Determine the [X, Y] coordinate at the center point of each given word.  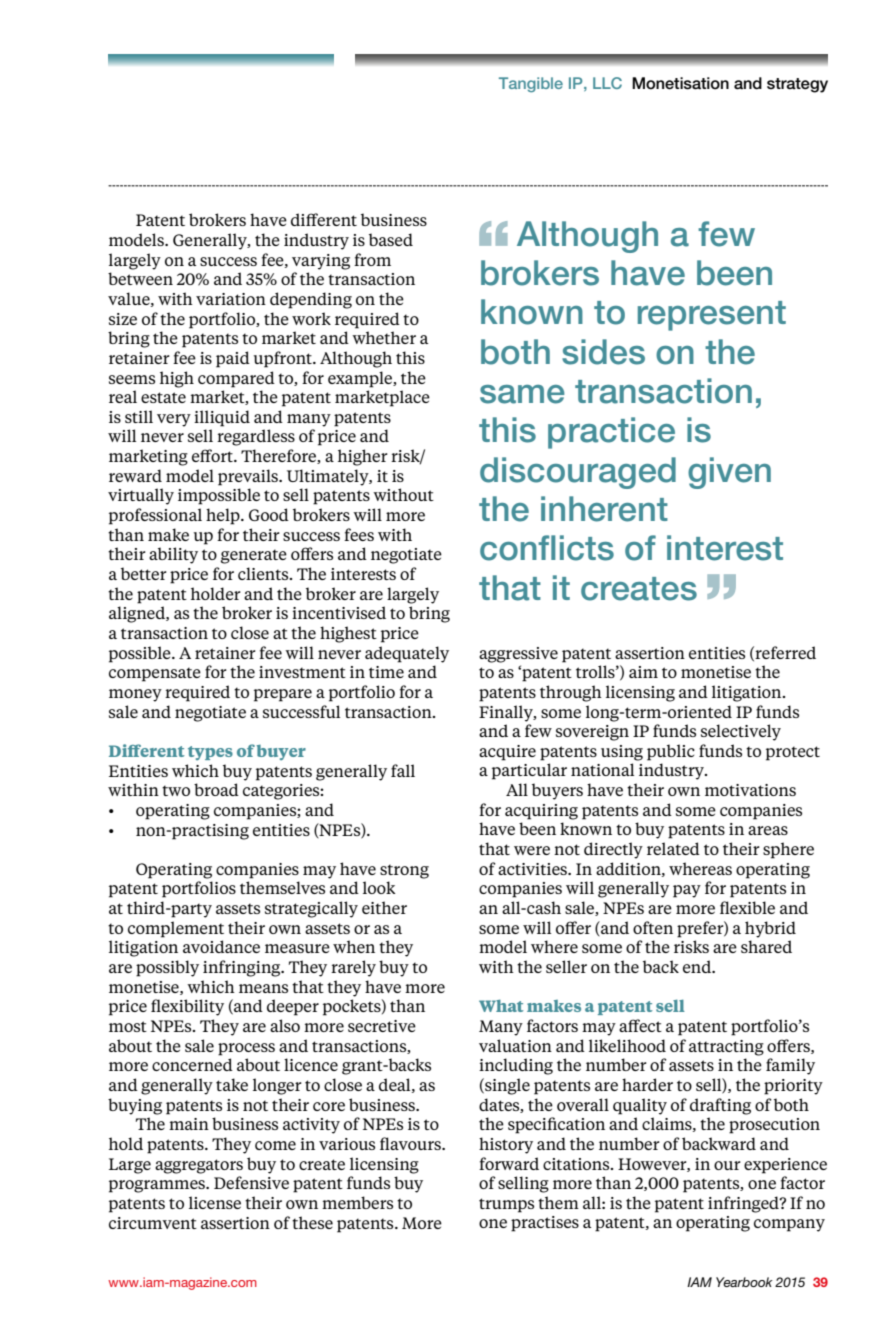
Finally [507, 713]
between [140, 278]
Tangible [531, 84]
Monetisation [680, 83]
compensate [155, 674]
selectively [741, 732]
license [215, 1202]
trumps [506, 1205]
